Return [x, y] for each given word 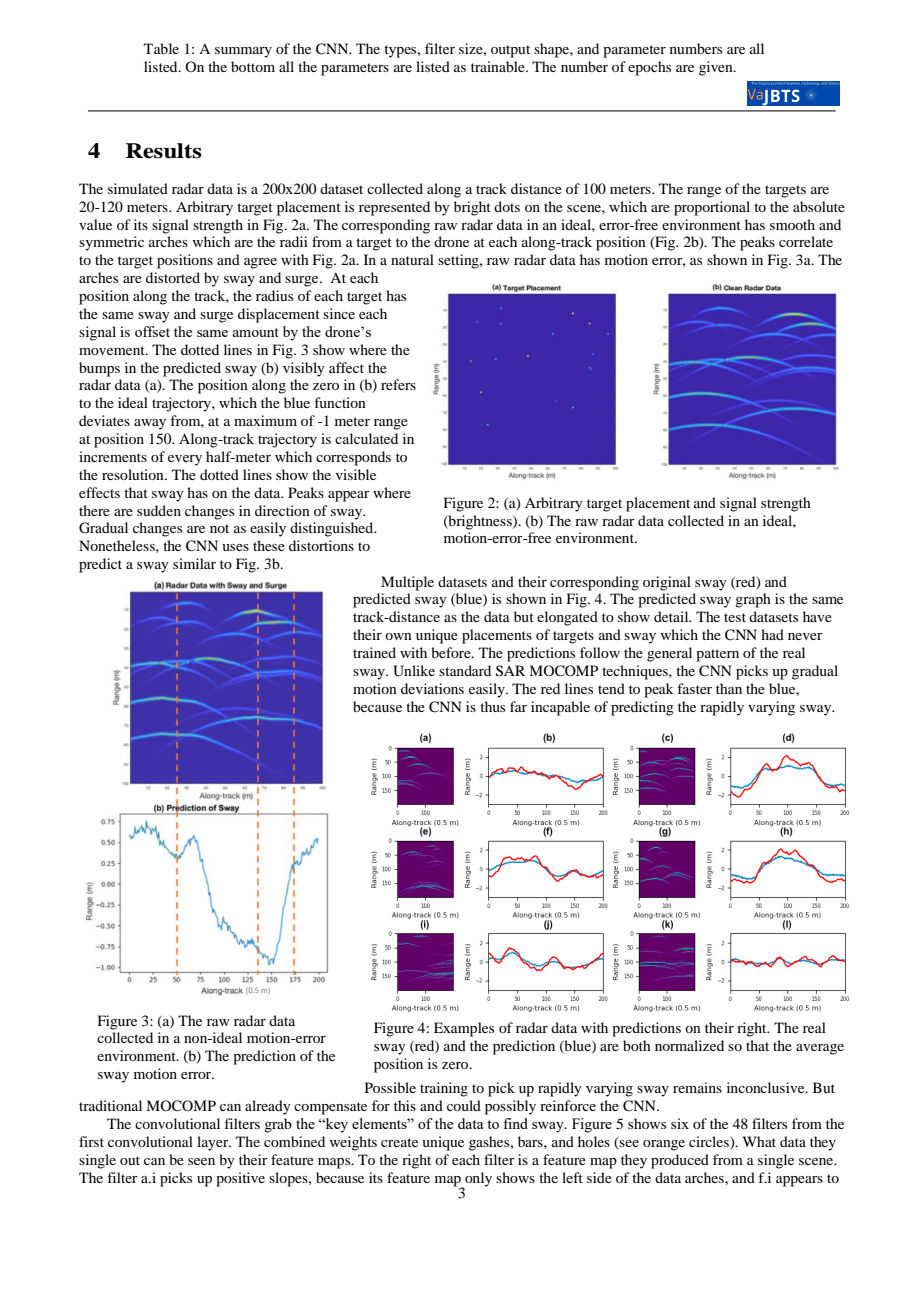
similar [194, 563]
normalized [689, 1045]
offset [152, 331]
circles [710, 1141]
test [735, 617]
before [452, 652]
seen [201, 1161]
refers [398, 384]
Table [161, 48]
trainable [499, 66]
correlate [806, 241]
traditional [110, 1105]
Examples [464, 1029]
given [717, 68]
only [478, 1179]
